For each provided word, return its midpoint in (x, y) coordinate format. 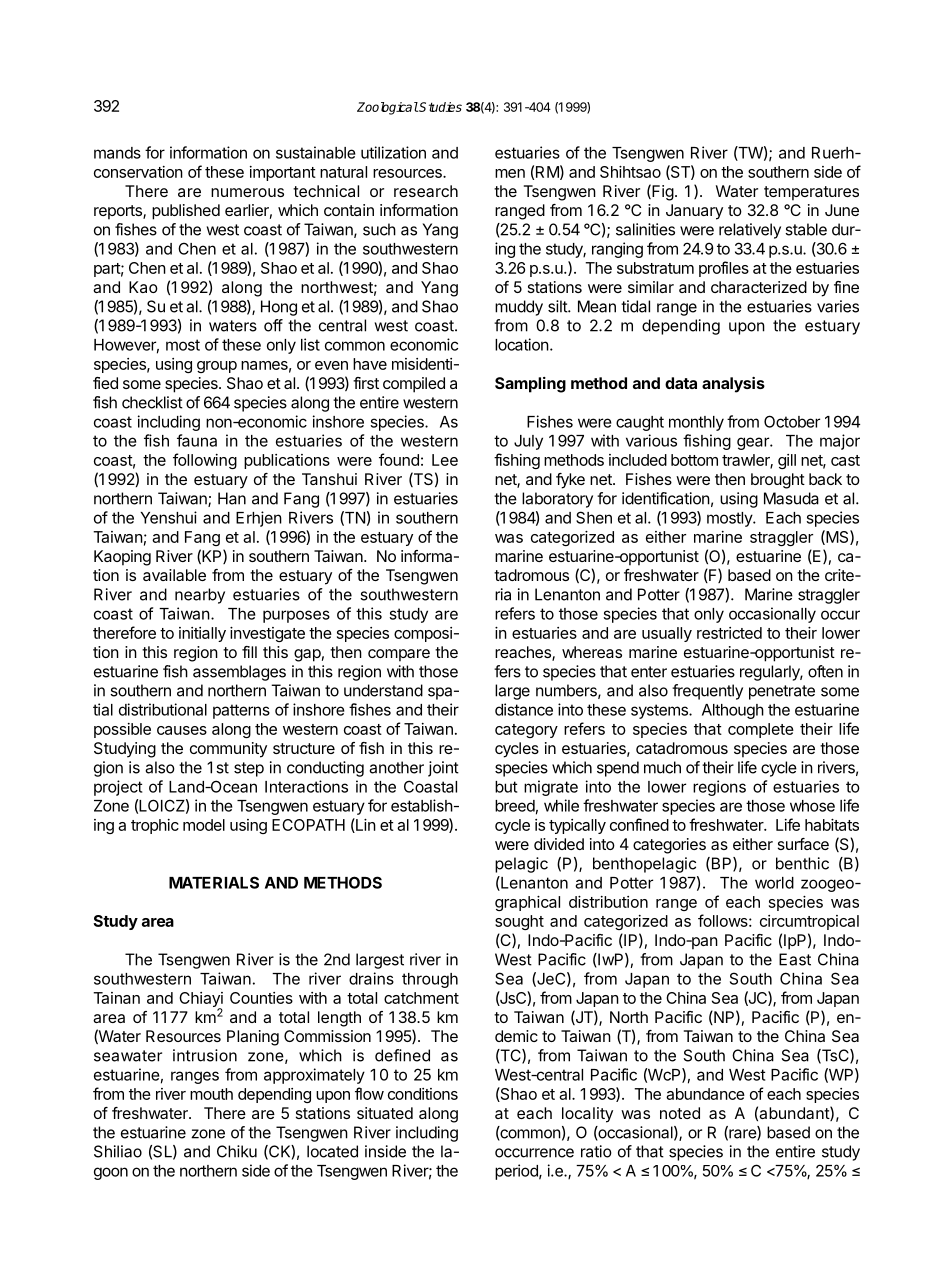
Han (232, 498)
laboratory (557, 500)
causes (182, 730)
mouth (211, 1094)
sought (519, 922)
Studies (440, 107)
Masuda (791, 498)
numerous (247, 192)
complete (761, 730)
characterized (759, 287)
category (526, 731)
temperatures (811, 193)
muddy (519, 308)
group (217, 367)
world (774, 883)
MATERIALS (214, 882)
